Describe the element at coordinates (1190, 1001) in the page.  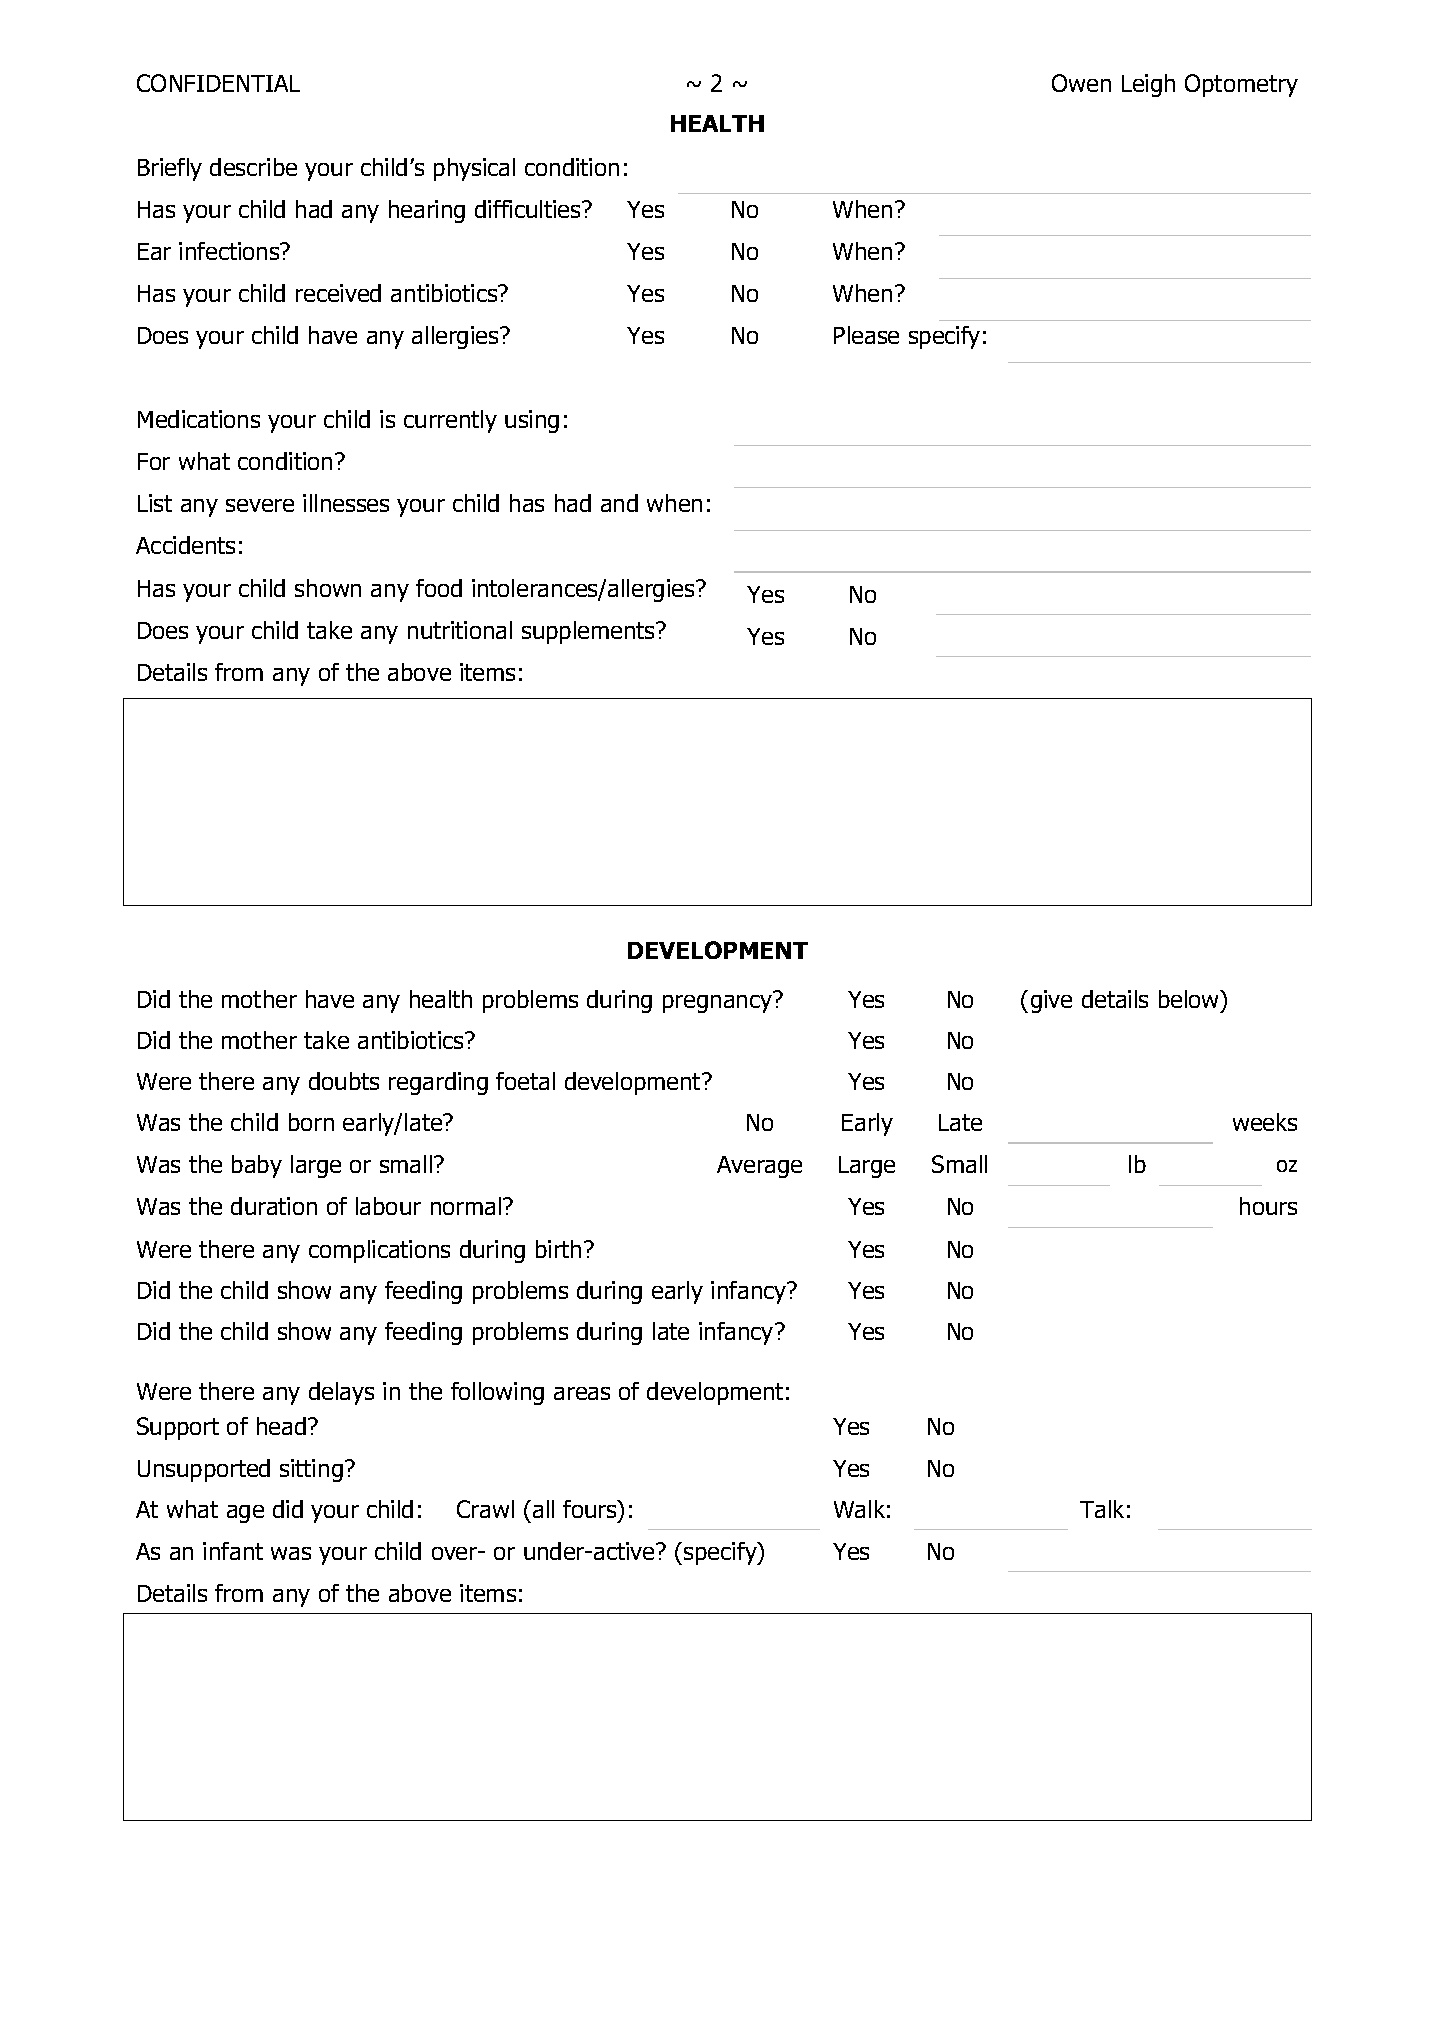
I see `below` at that location.
